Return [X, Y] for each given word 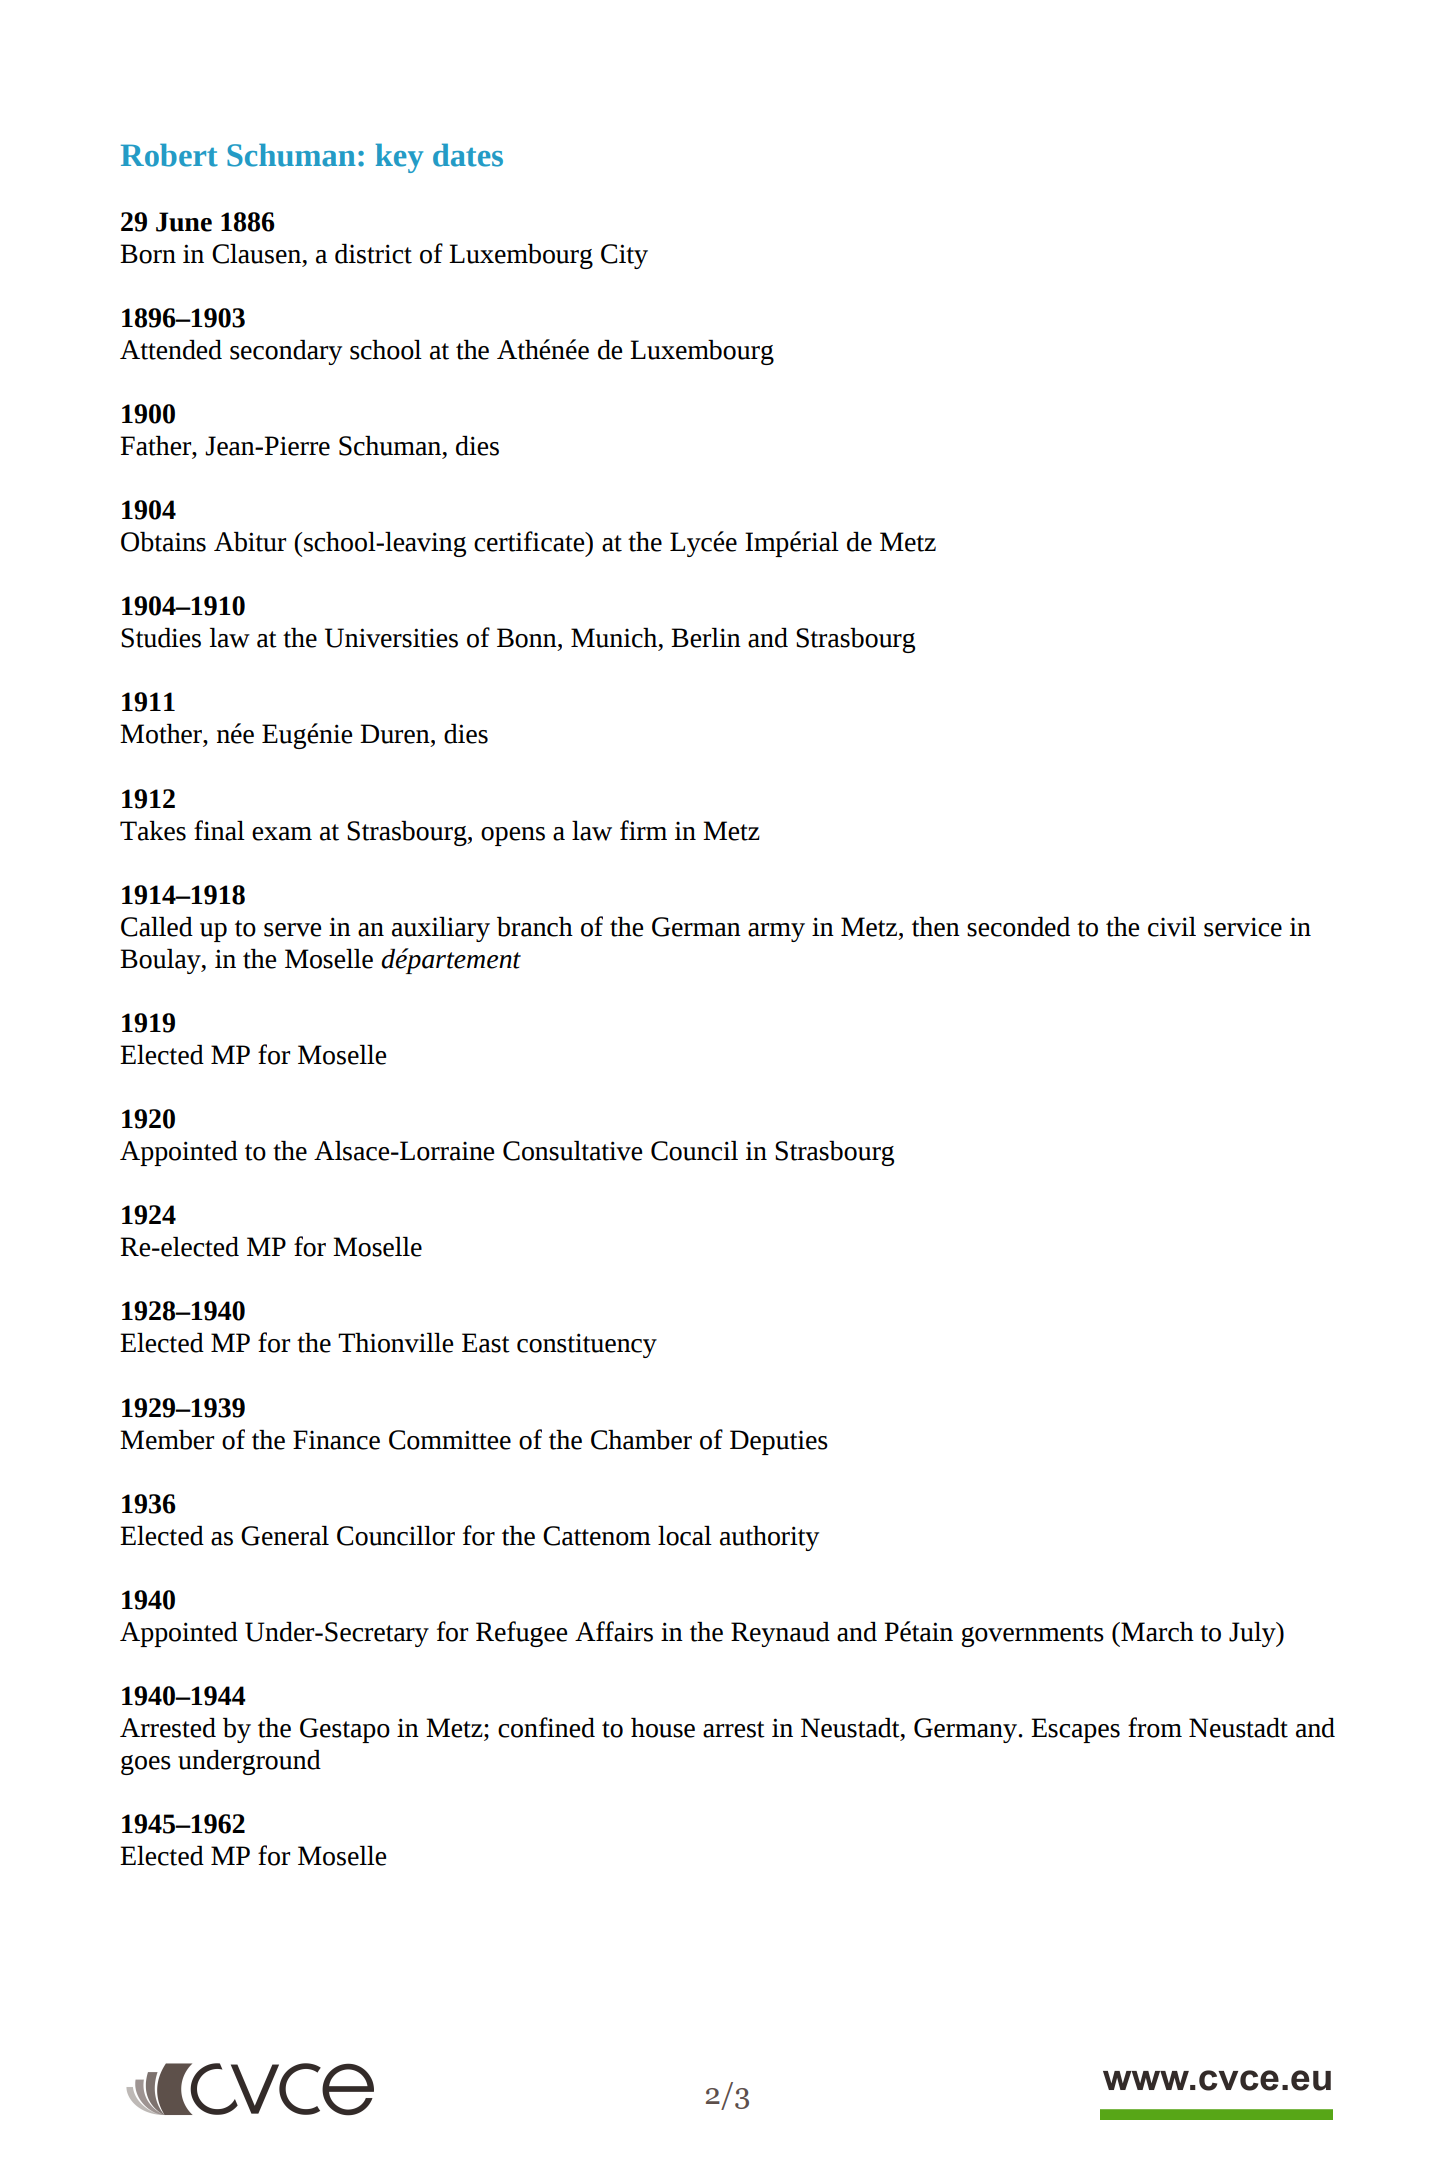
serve [292, 930]
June [184, 222]
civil [1172, 927]
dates [468, 155]
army [776, 932]
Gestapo [345, 1730]
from [1155, 1727]
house [663, 1728]
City [624, 256]
